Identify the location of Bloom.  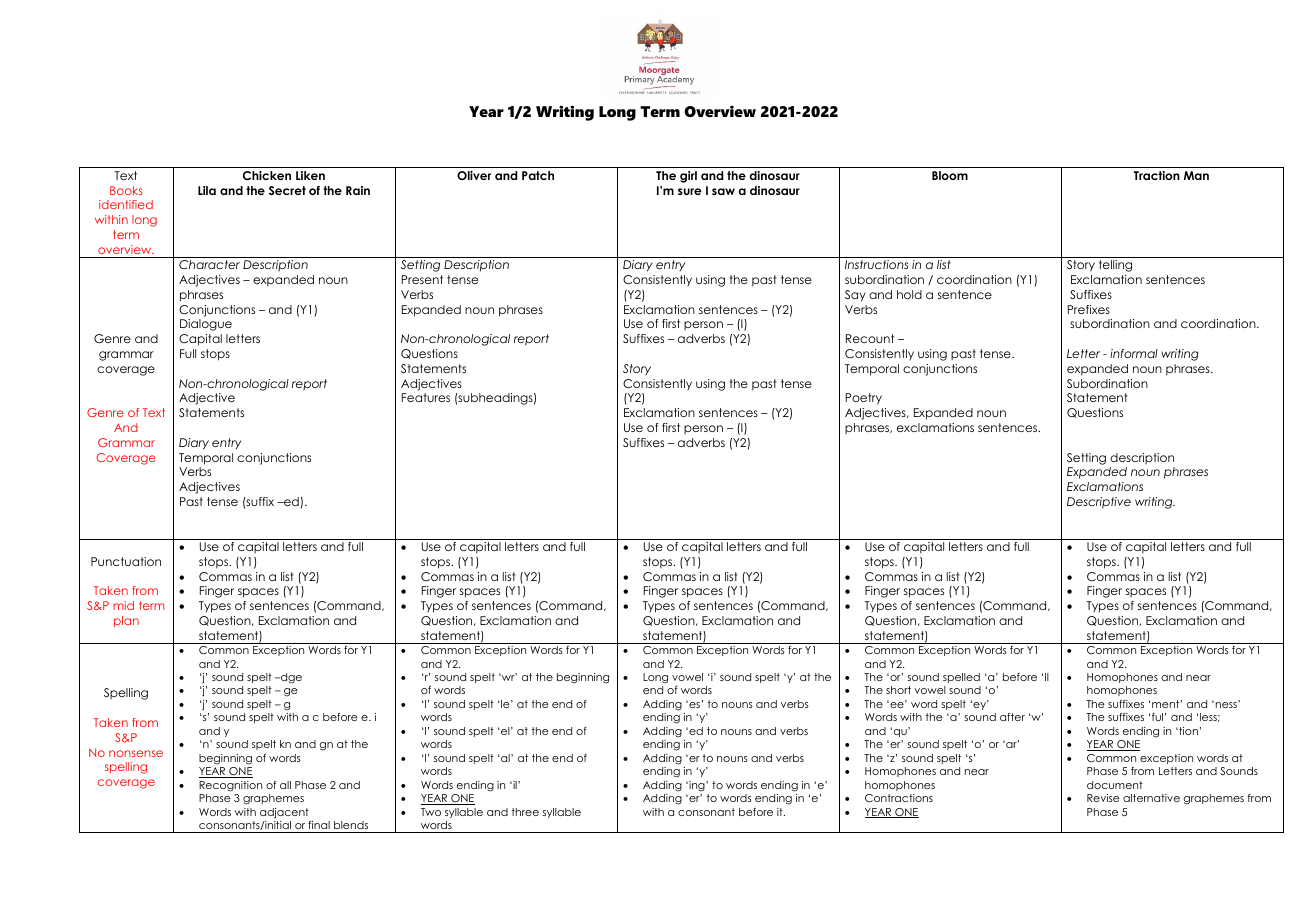
(950, 175).
